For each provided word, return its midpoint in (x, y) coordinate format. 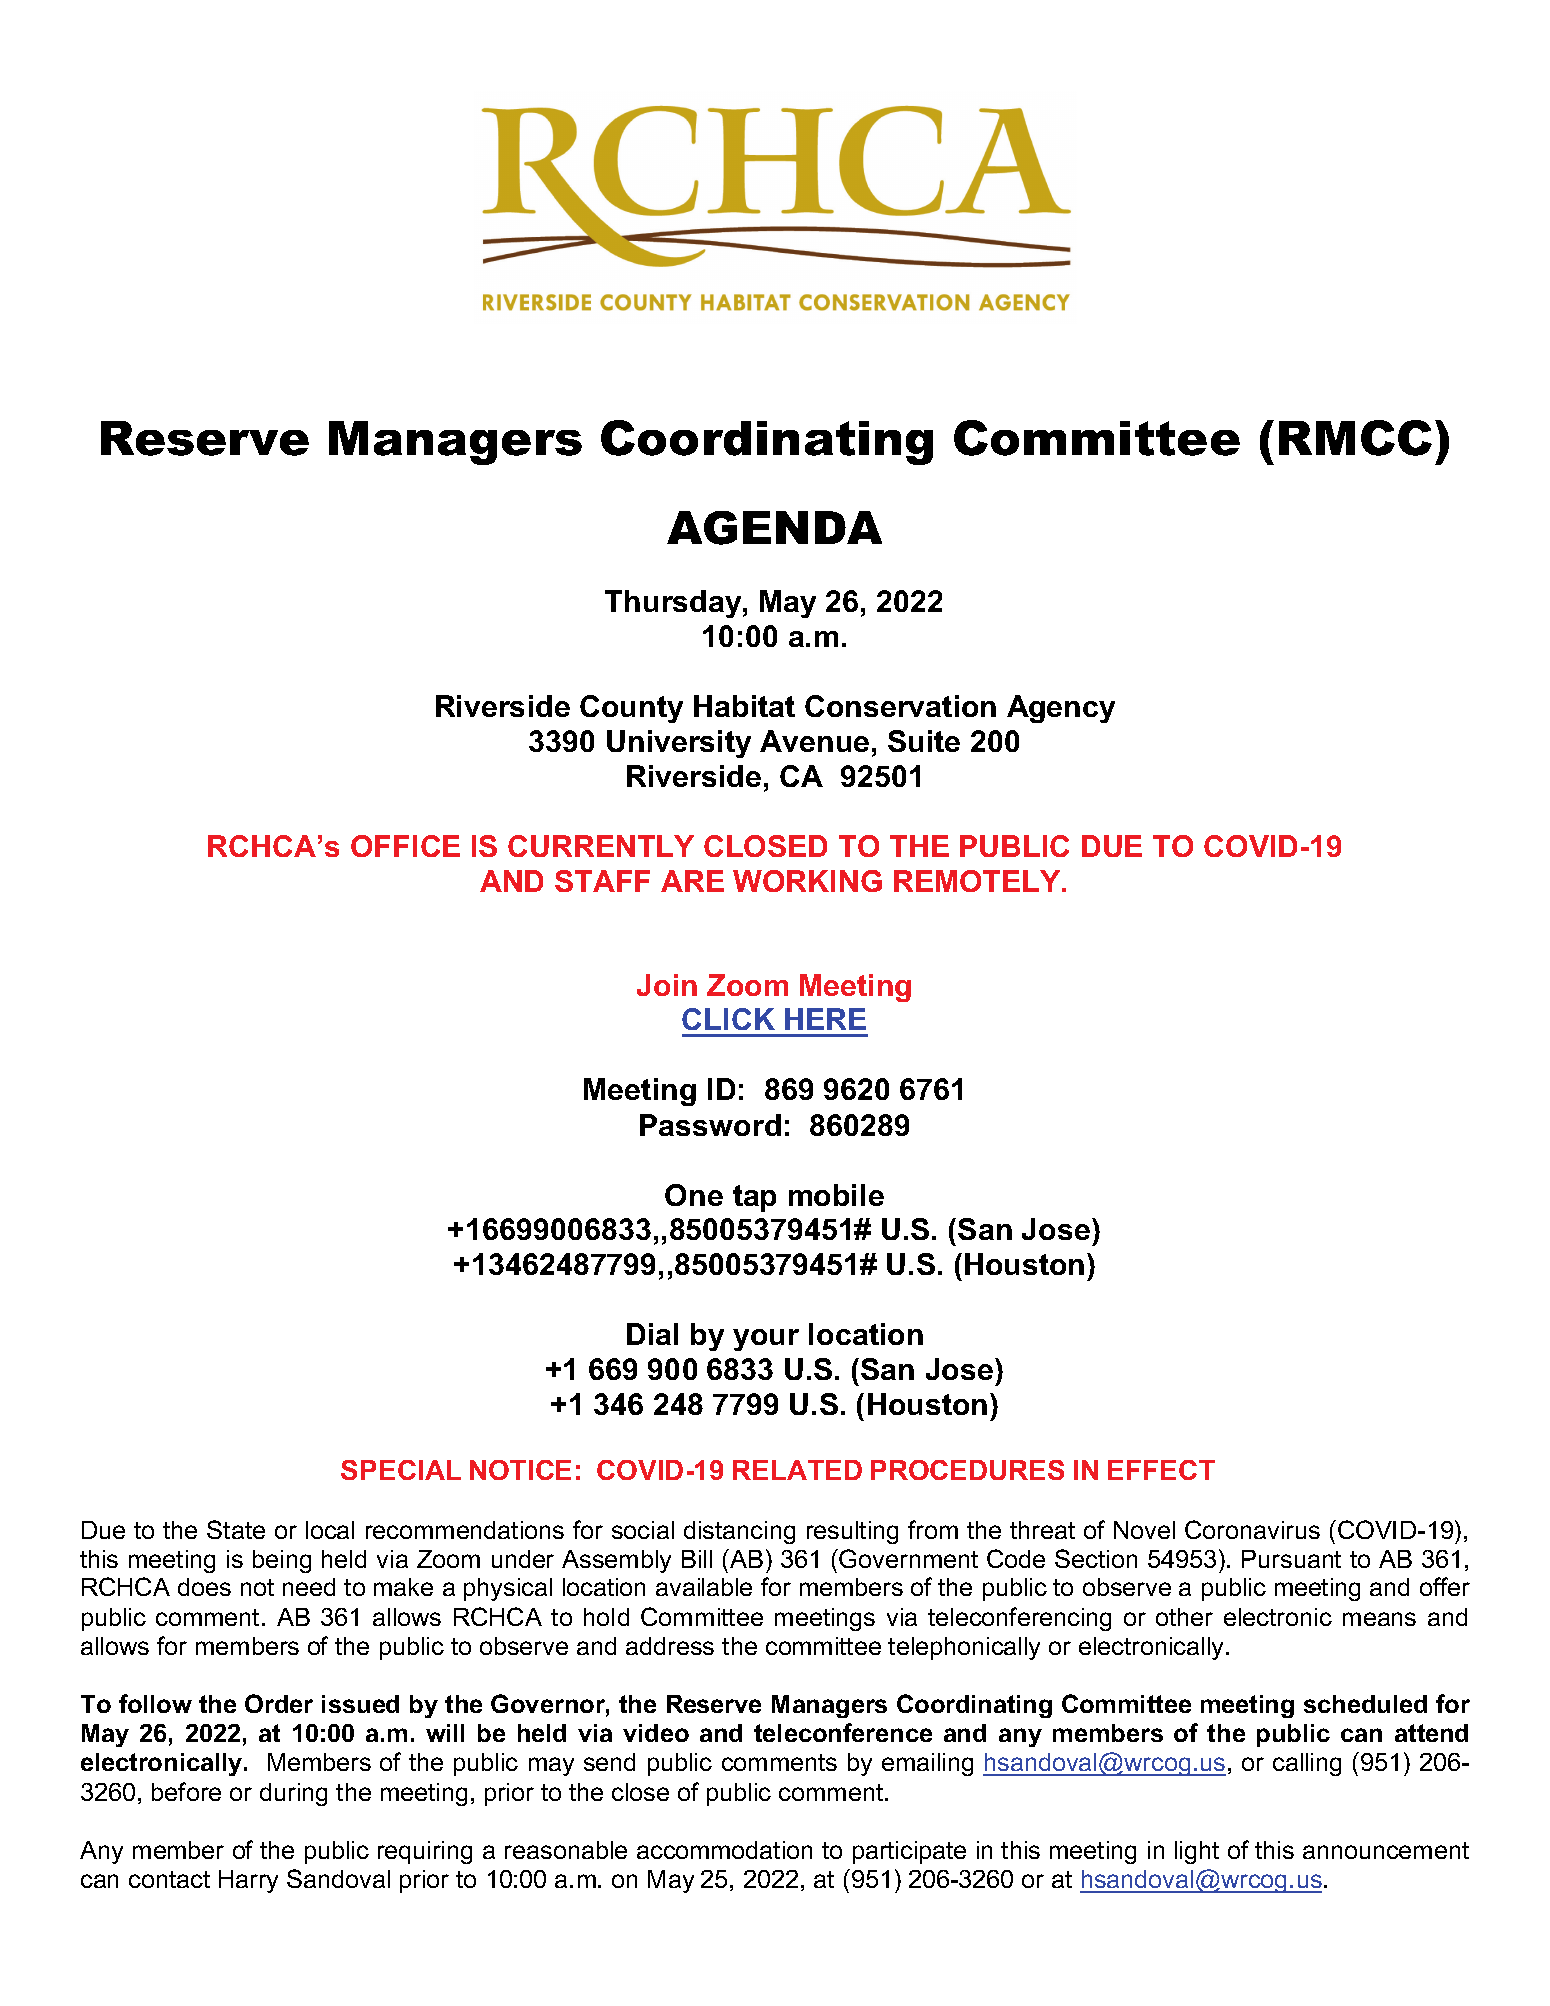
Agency (1061, 709)
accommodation (724, 1850)
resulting (852, 1532)
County (631, 709)
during (293, 1794)
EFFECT (1161, 1470)
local (330, 1530)
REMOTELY (978, 881)
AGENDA (774, 528)
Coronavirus (1252, 1529)
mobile (836, 1195)
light (1197, 1852)
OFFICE (405, 846)
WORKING (807, 881)
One (694, 1195)
